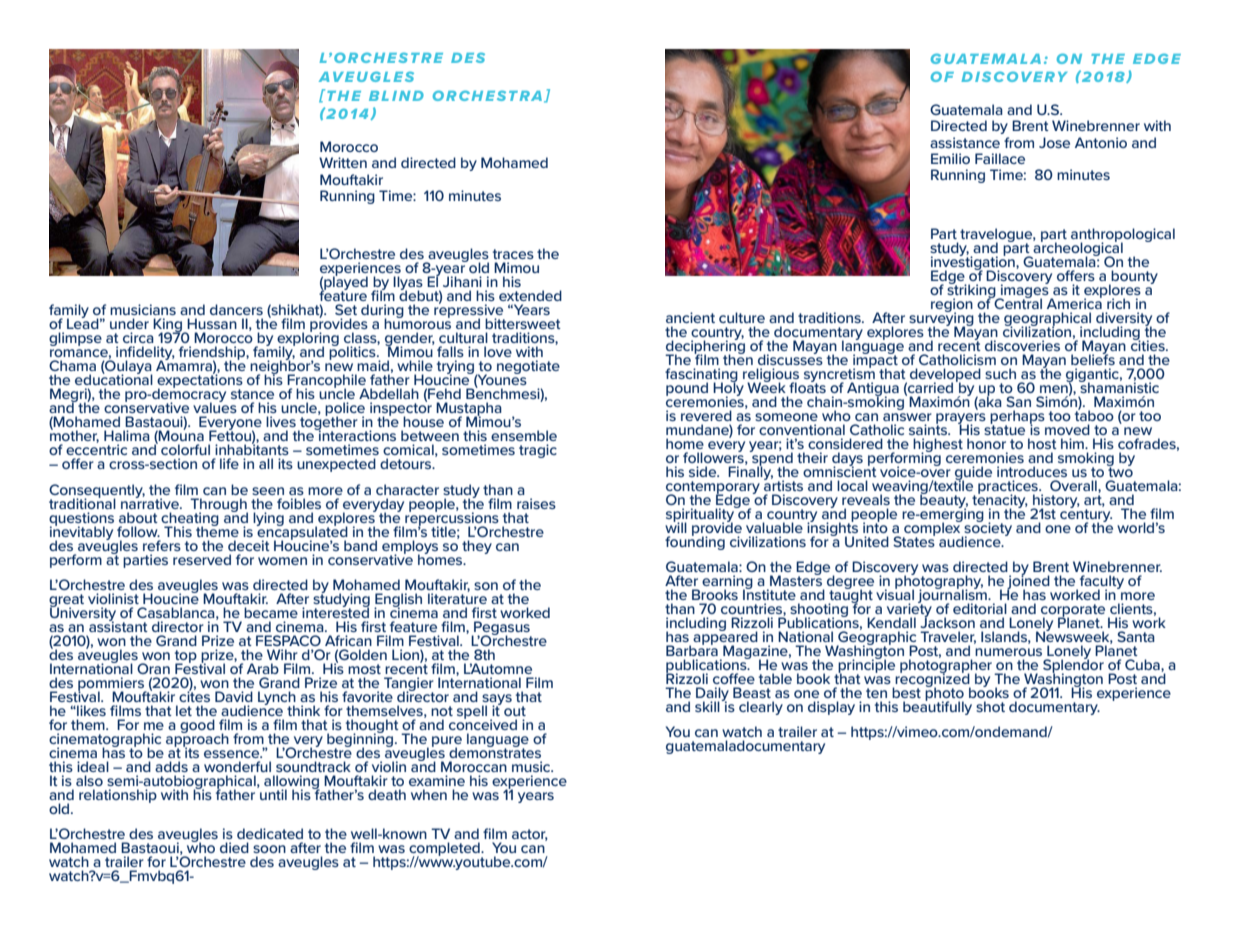 The image size is (1233, 952). Describe the element at coordinates (950, 158) in the screenshot. I see `Emilio` at that location.
